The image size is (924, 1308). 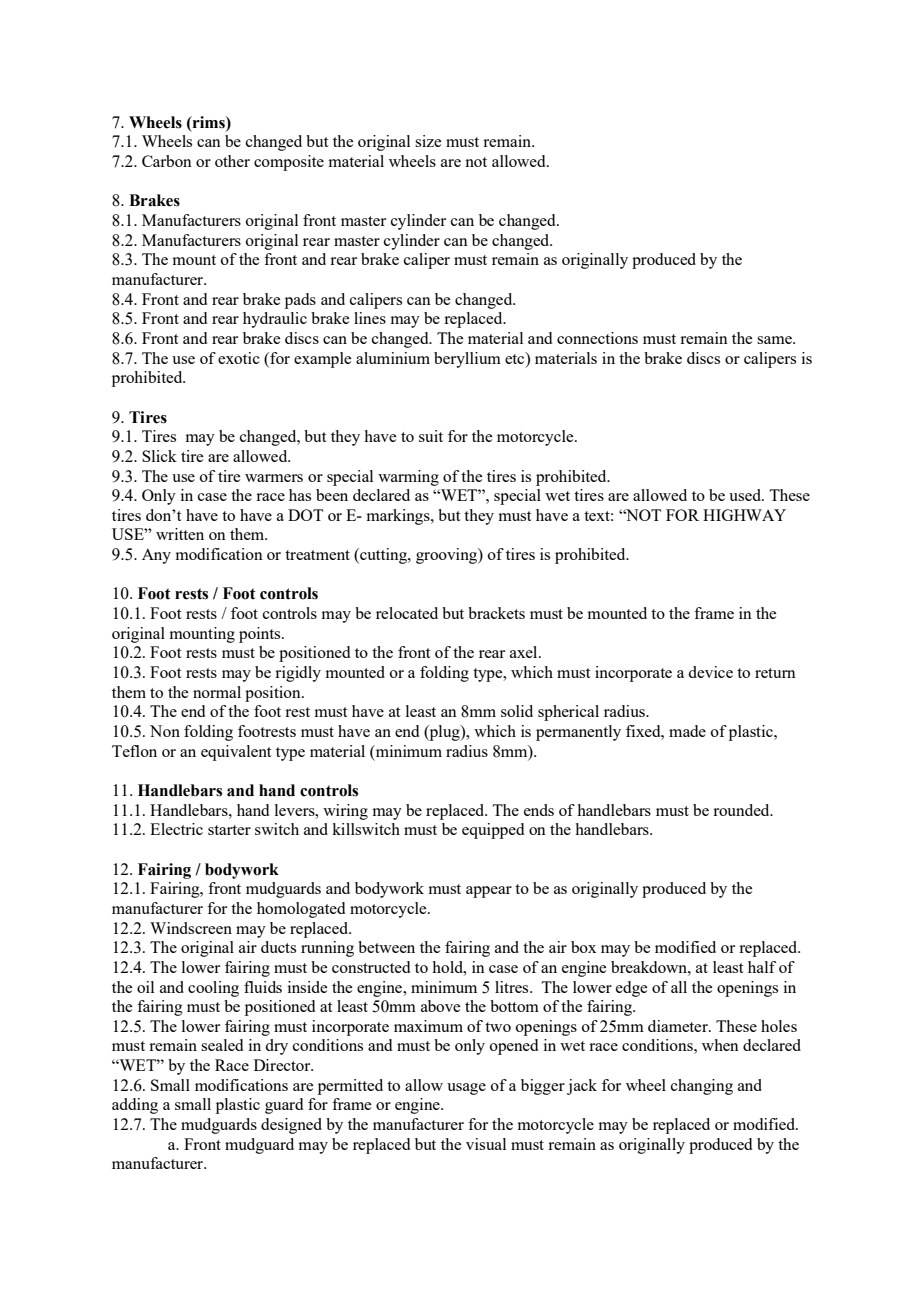 I want to click on points, so click(x=261, y=635).
